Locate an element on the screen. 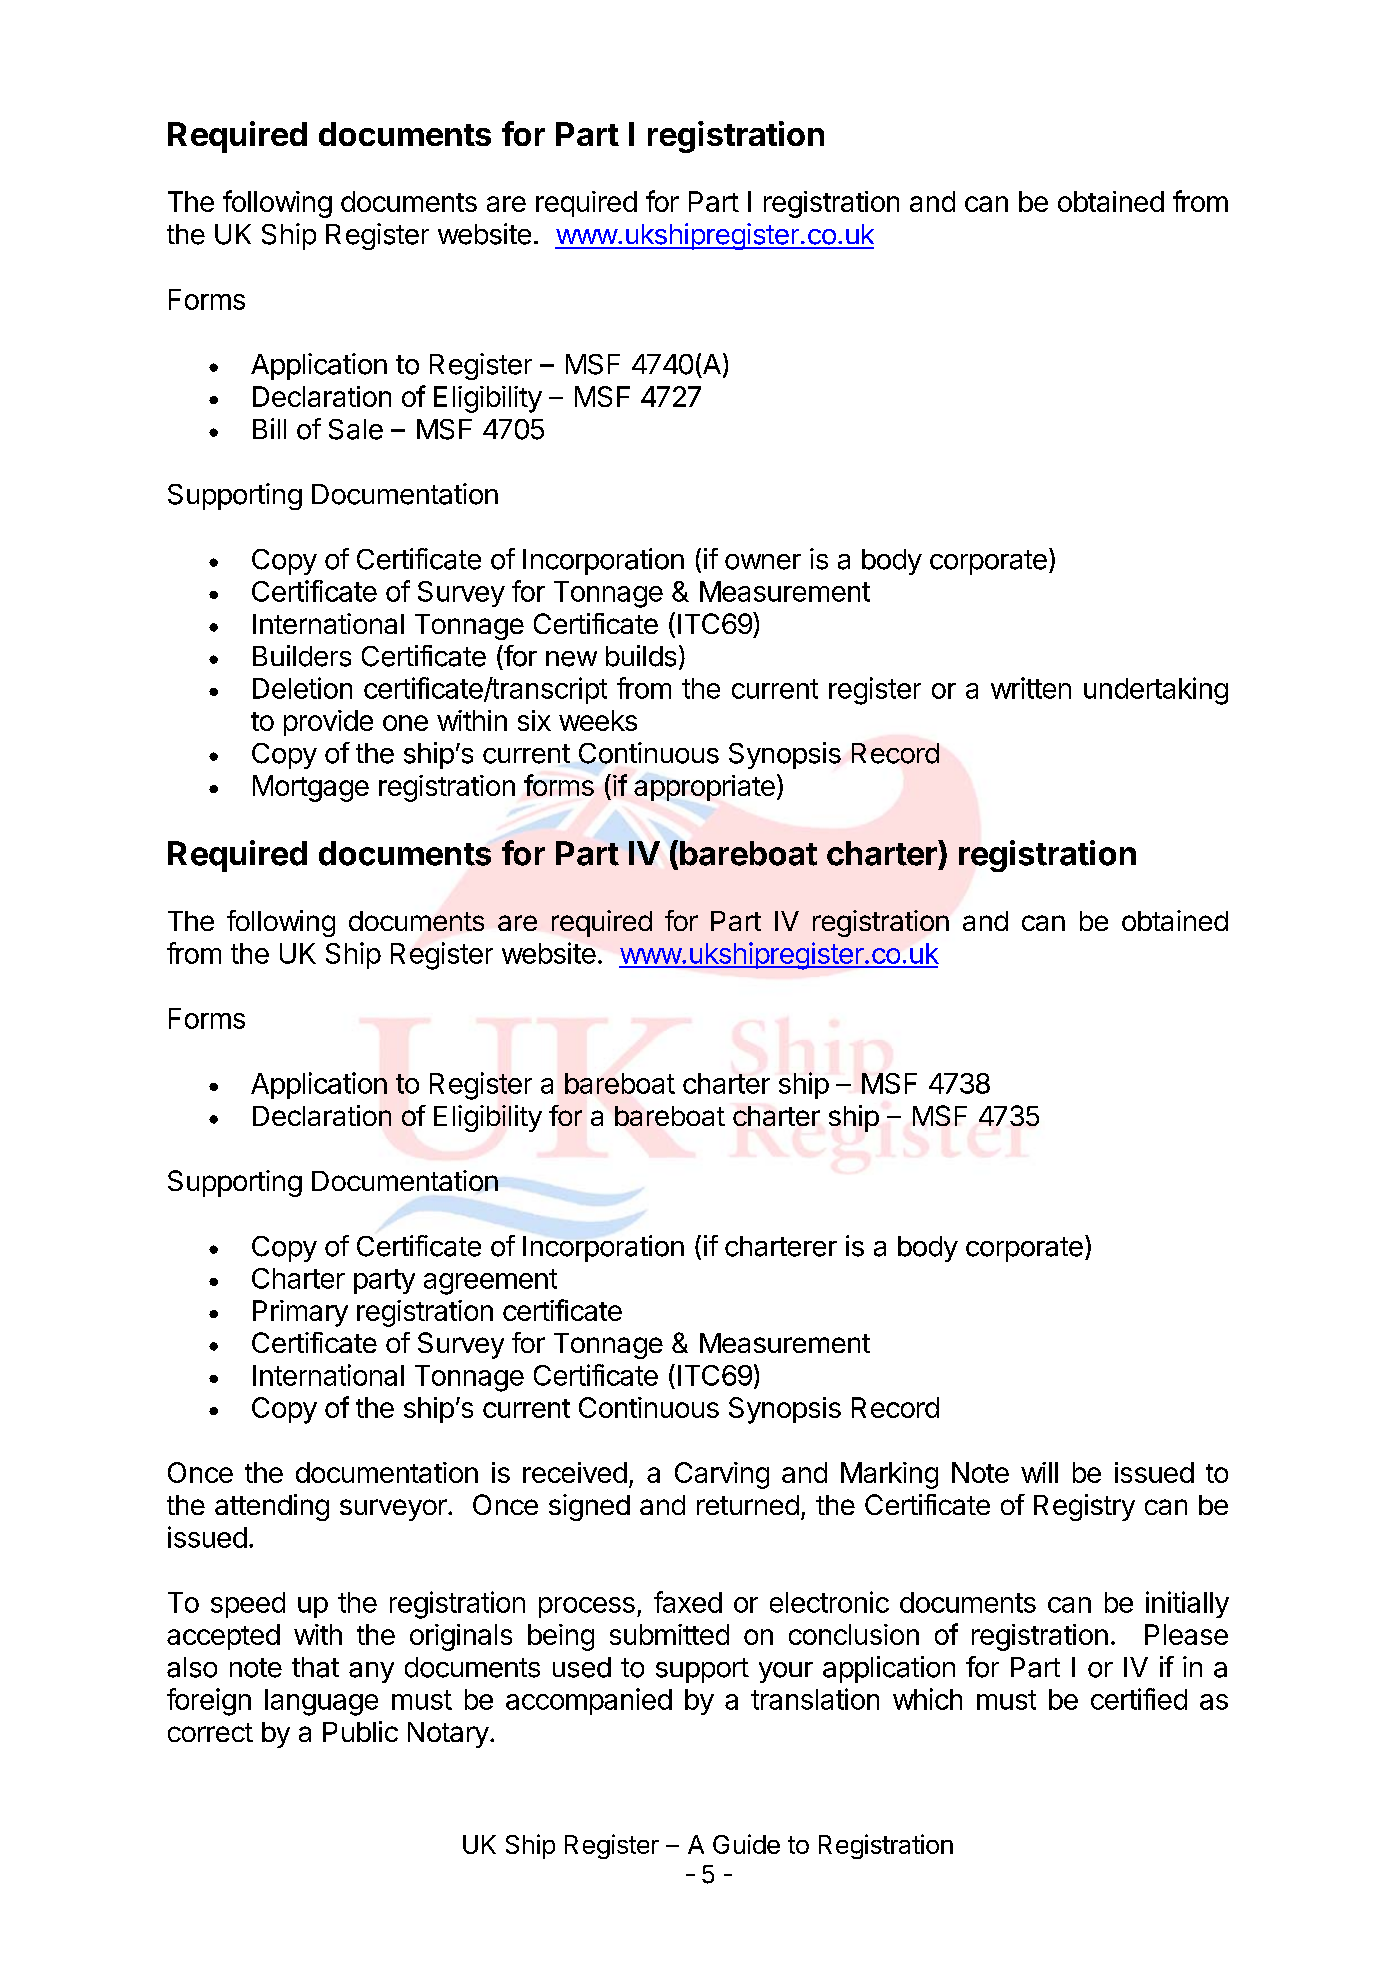  owner is located at coordinates (763, 562).
